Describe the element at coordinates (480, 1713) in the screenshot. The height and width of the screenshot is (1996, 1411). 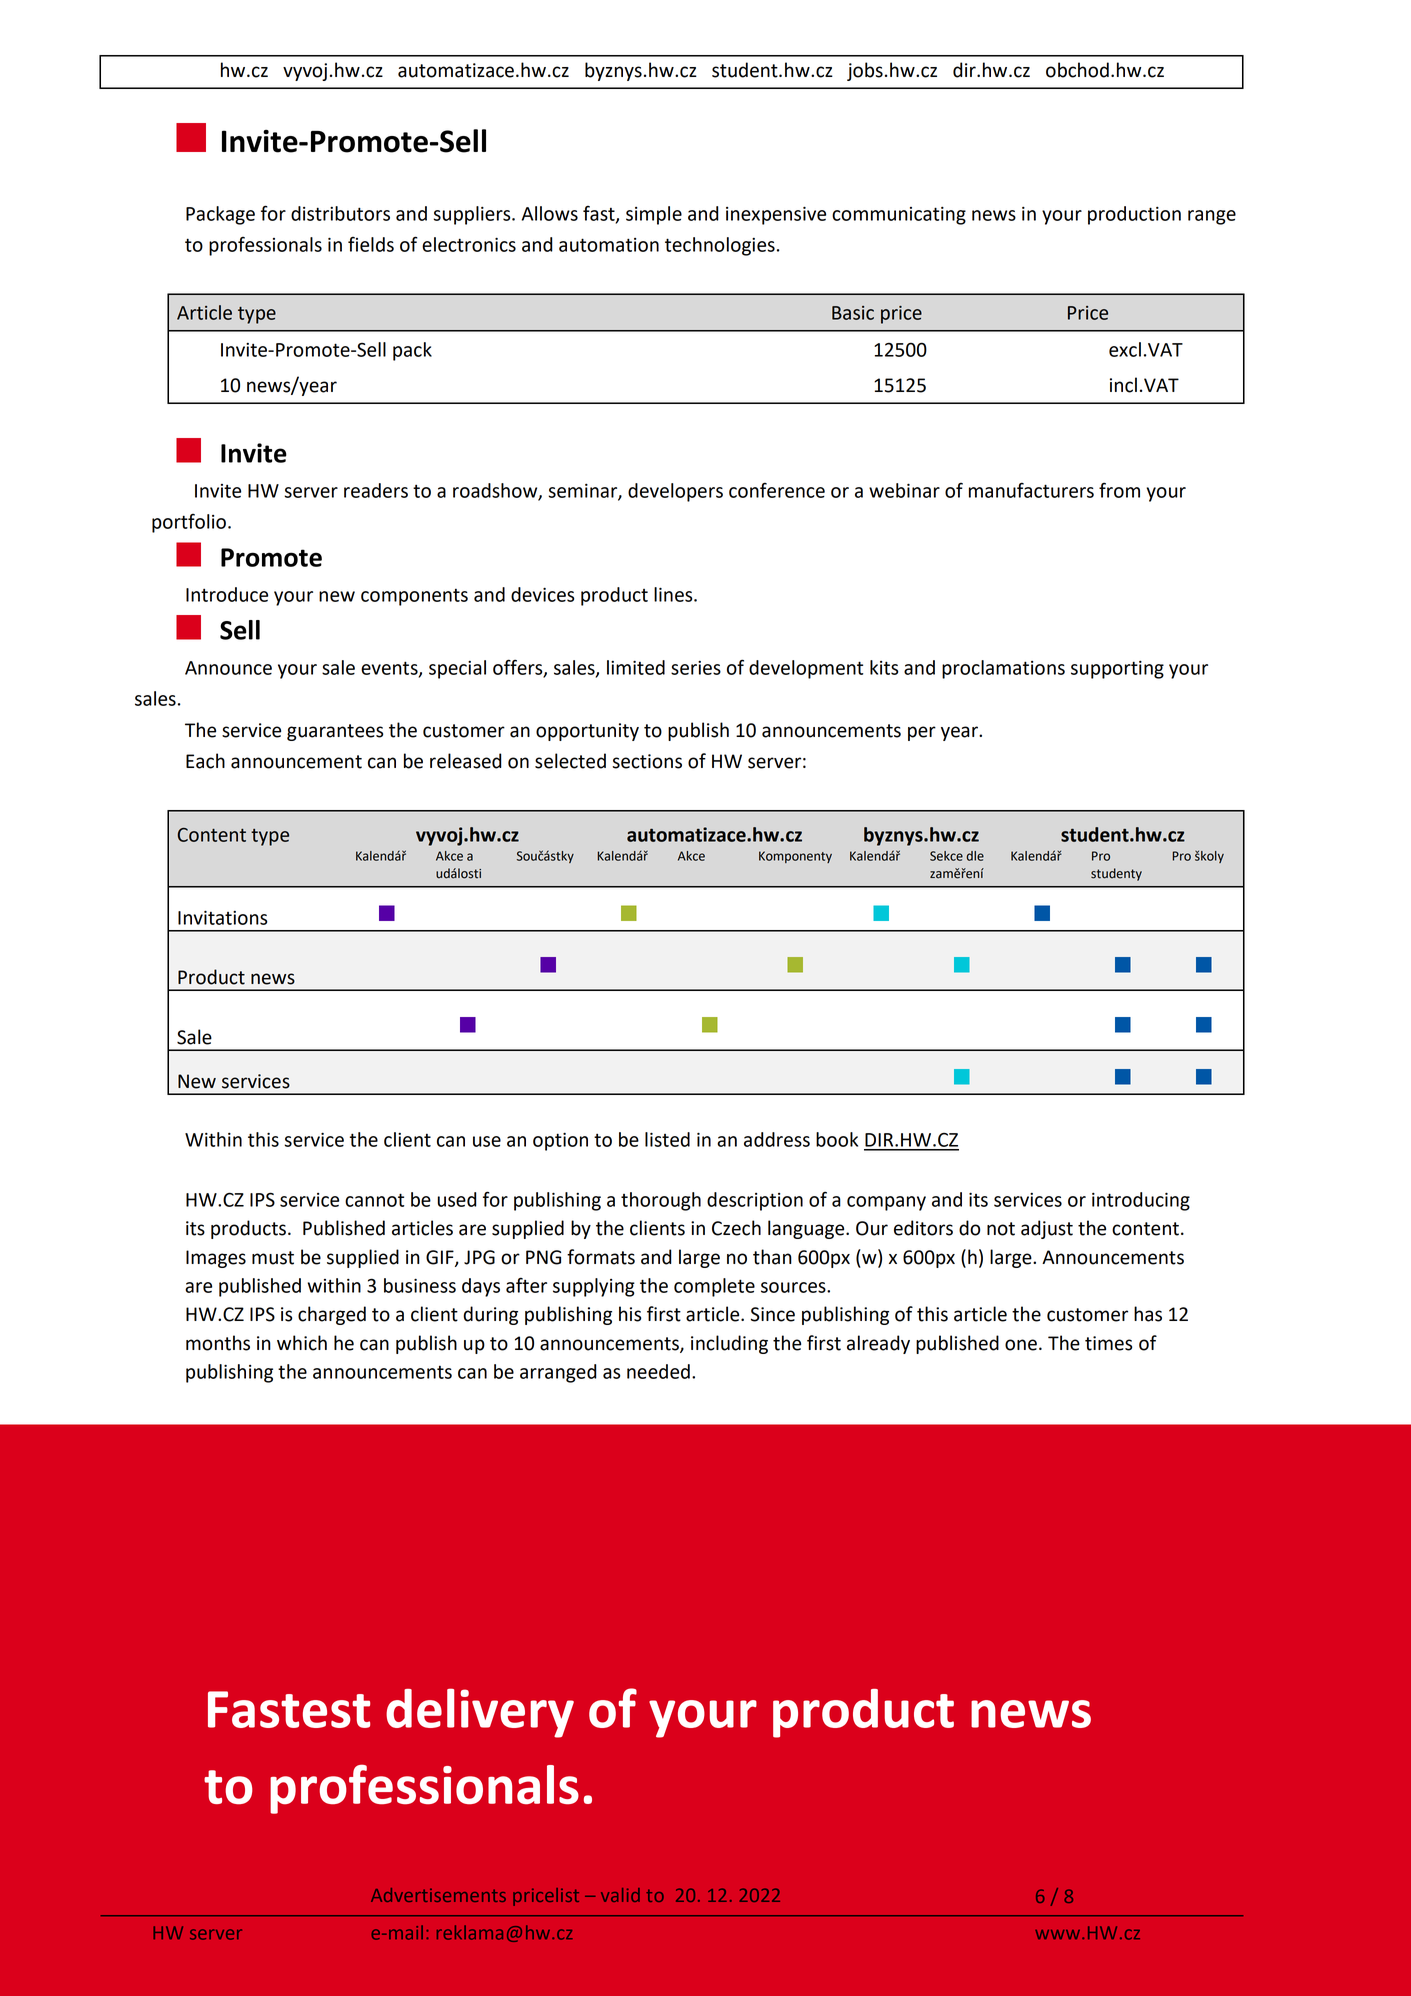
I see `delivery` at that location.
